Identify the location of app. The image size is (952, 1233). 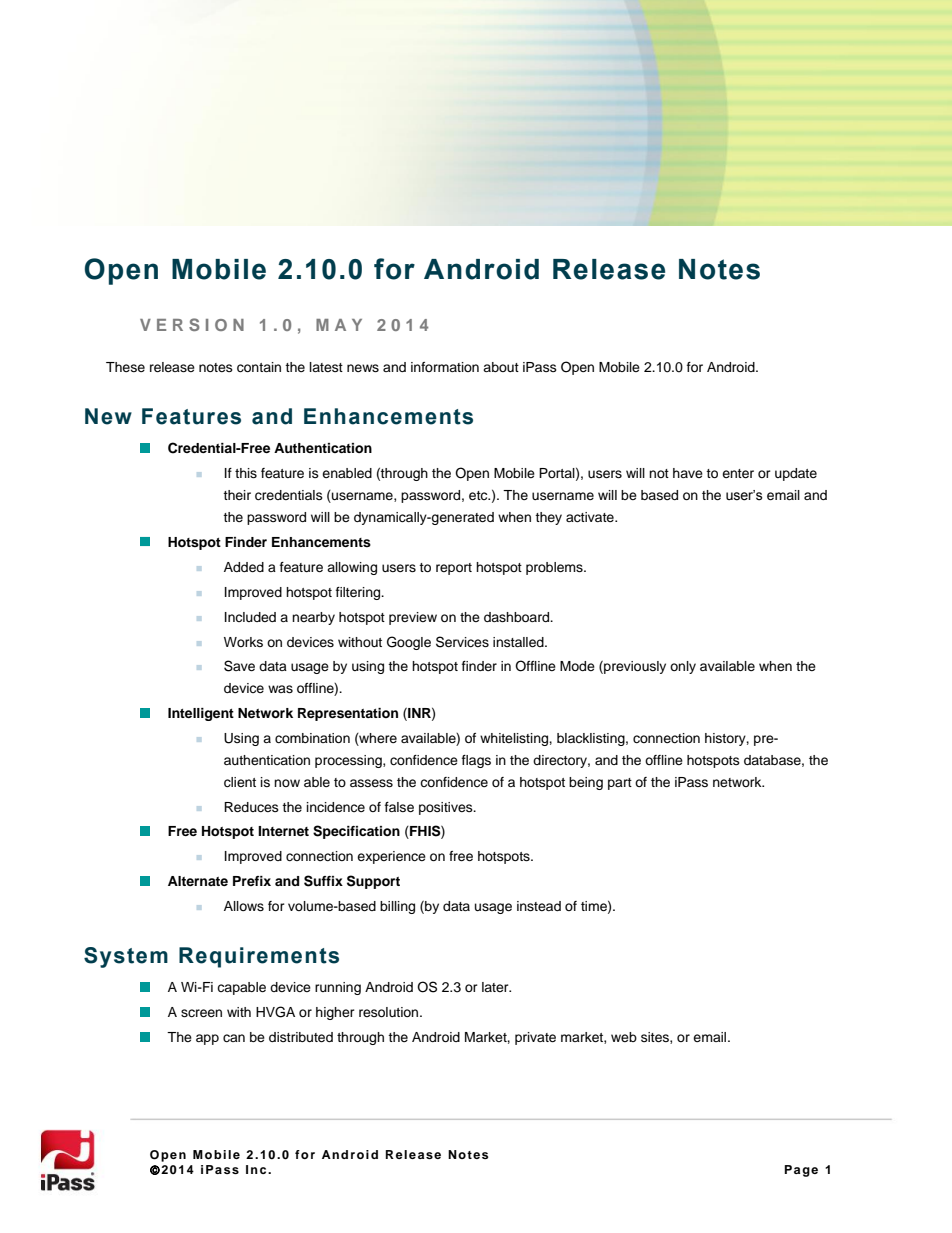
(207, 1039).
